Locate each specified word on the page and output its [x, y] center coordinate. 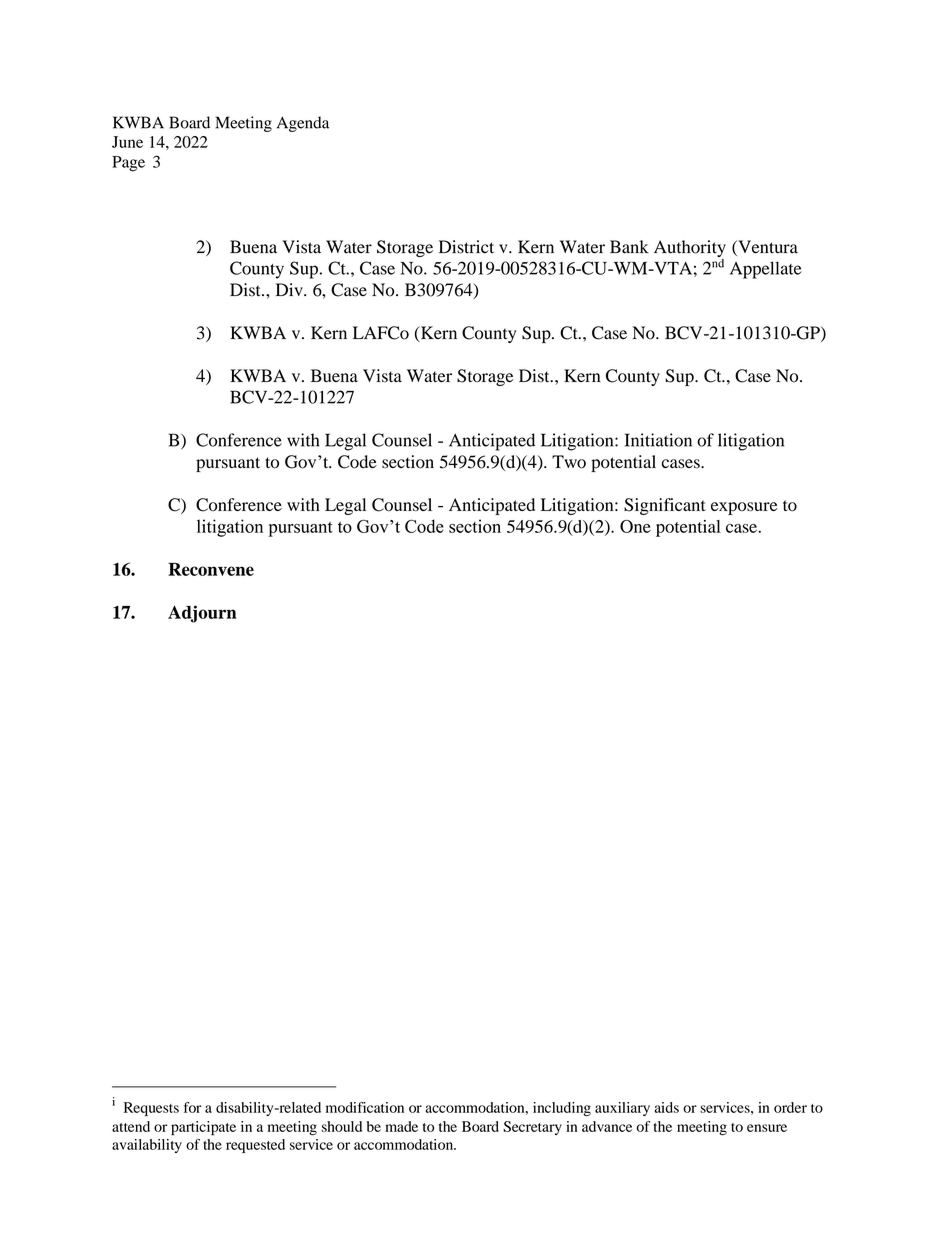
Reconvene [211, 569]
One [635, 526]
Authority [690, 250]
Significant [665, 506]
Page [128, 164]
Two [569, 462]
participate [203, 1128]
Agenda [303, 124]
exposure [744, 508]
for [192, 1107]
